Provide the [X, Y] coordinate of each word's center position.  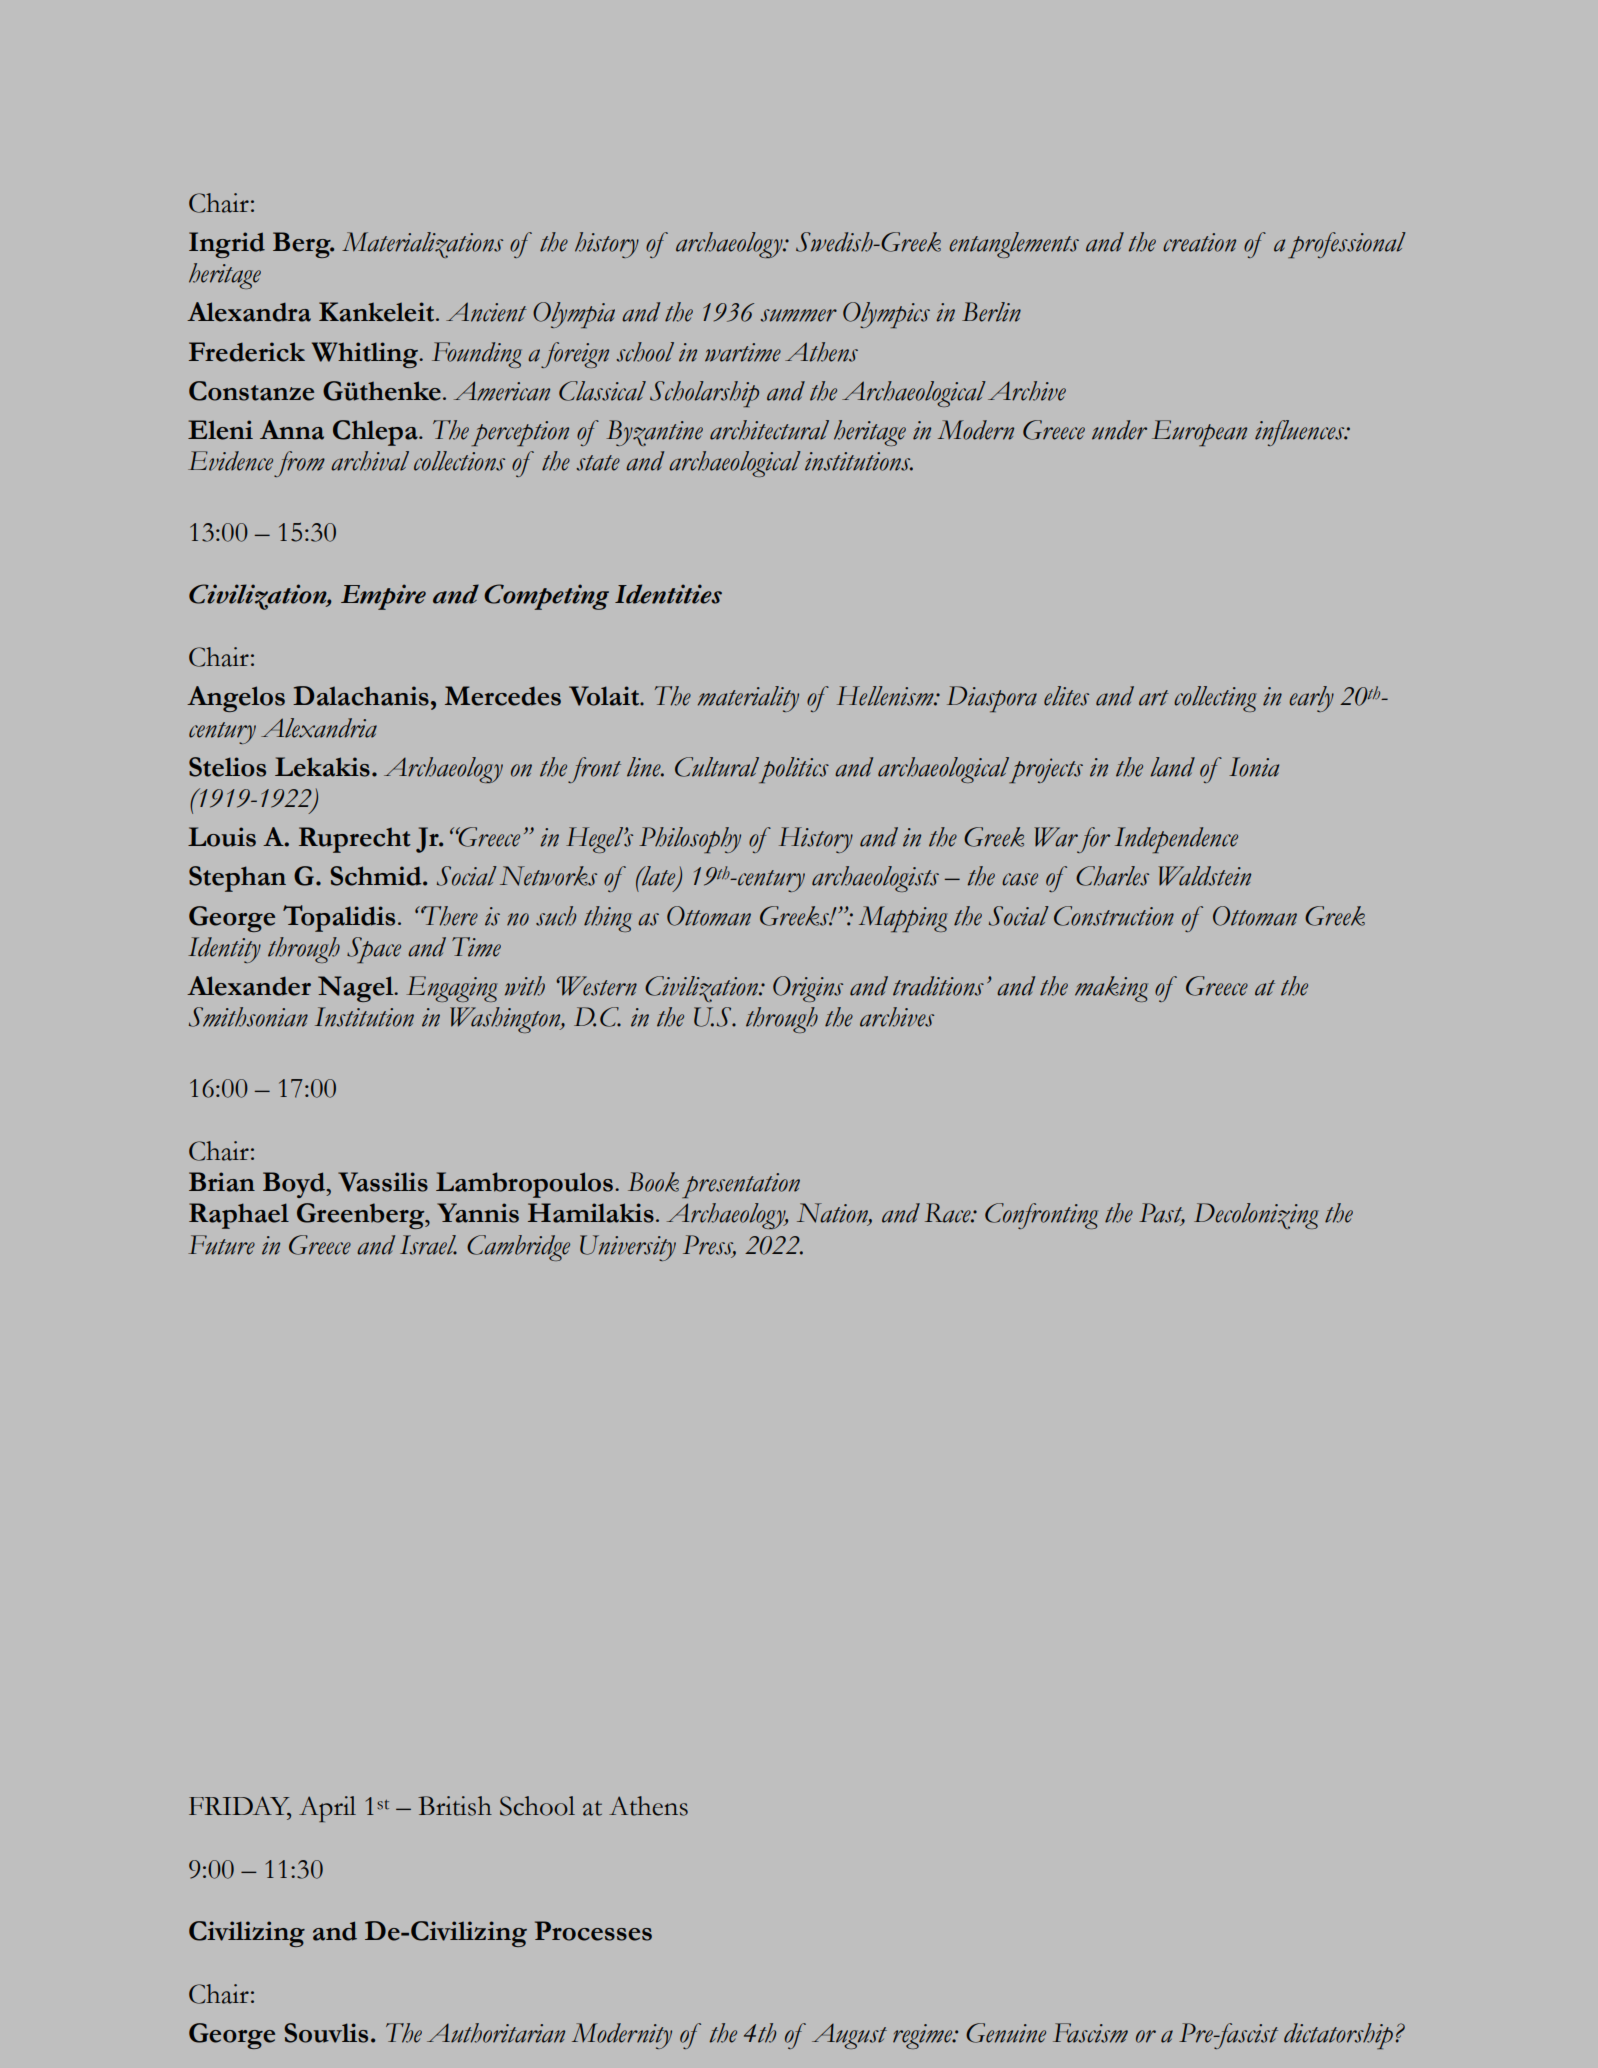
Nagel [357, 989]
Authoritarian [496, 2033]
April [327, 1809]
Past [1162, 1214]
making [1111, 989]
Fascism [1090, 2033]
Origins [808, 989]
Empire [383, 597]
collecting [1215, 699]
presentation [741, 1185]
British [455, 1806]
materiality [748, 699]
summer [798, 315]
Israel [428, 1245]
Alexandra [249, 312]
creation [1199, 242]
